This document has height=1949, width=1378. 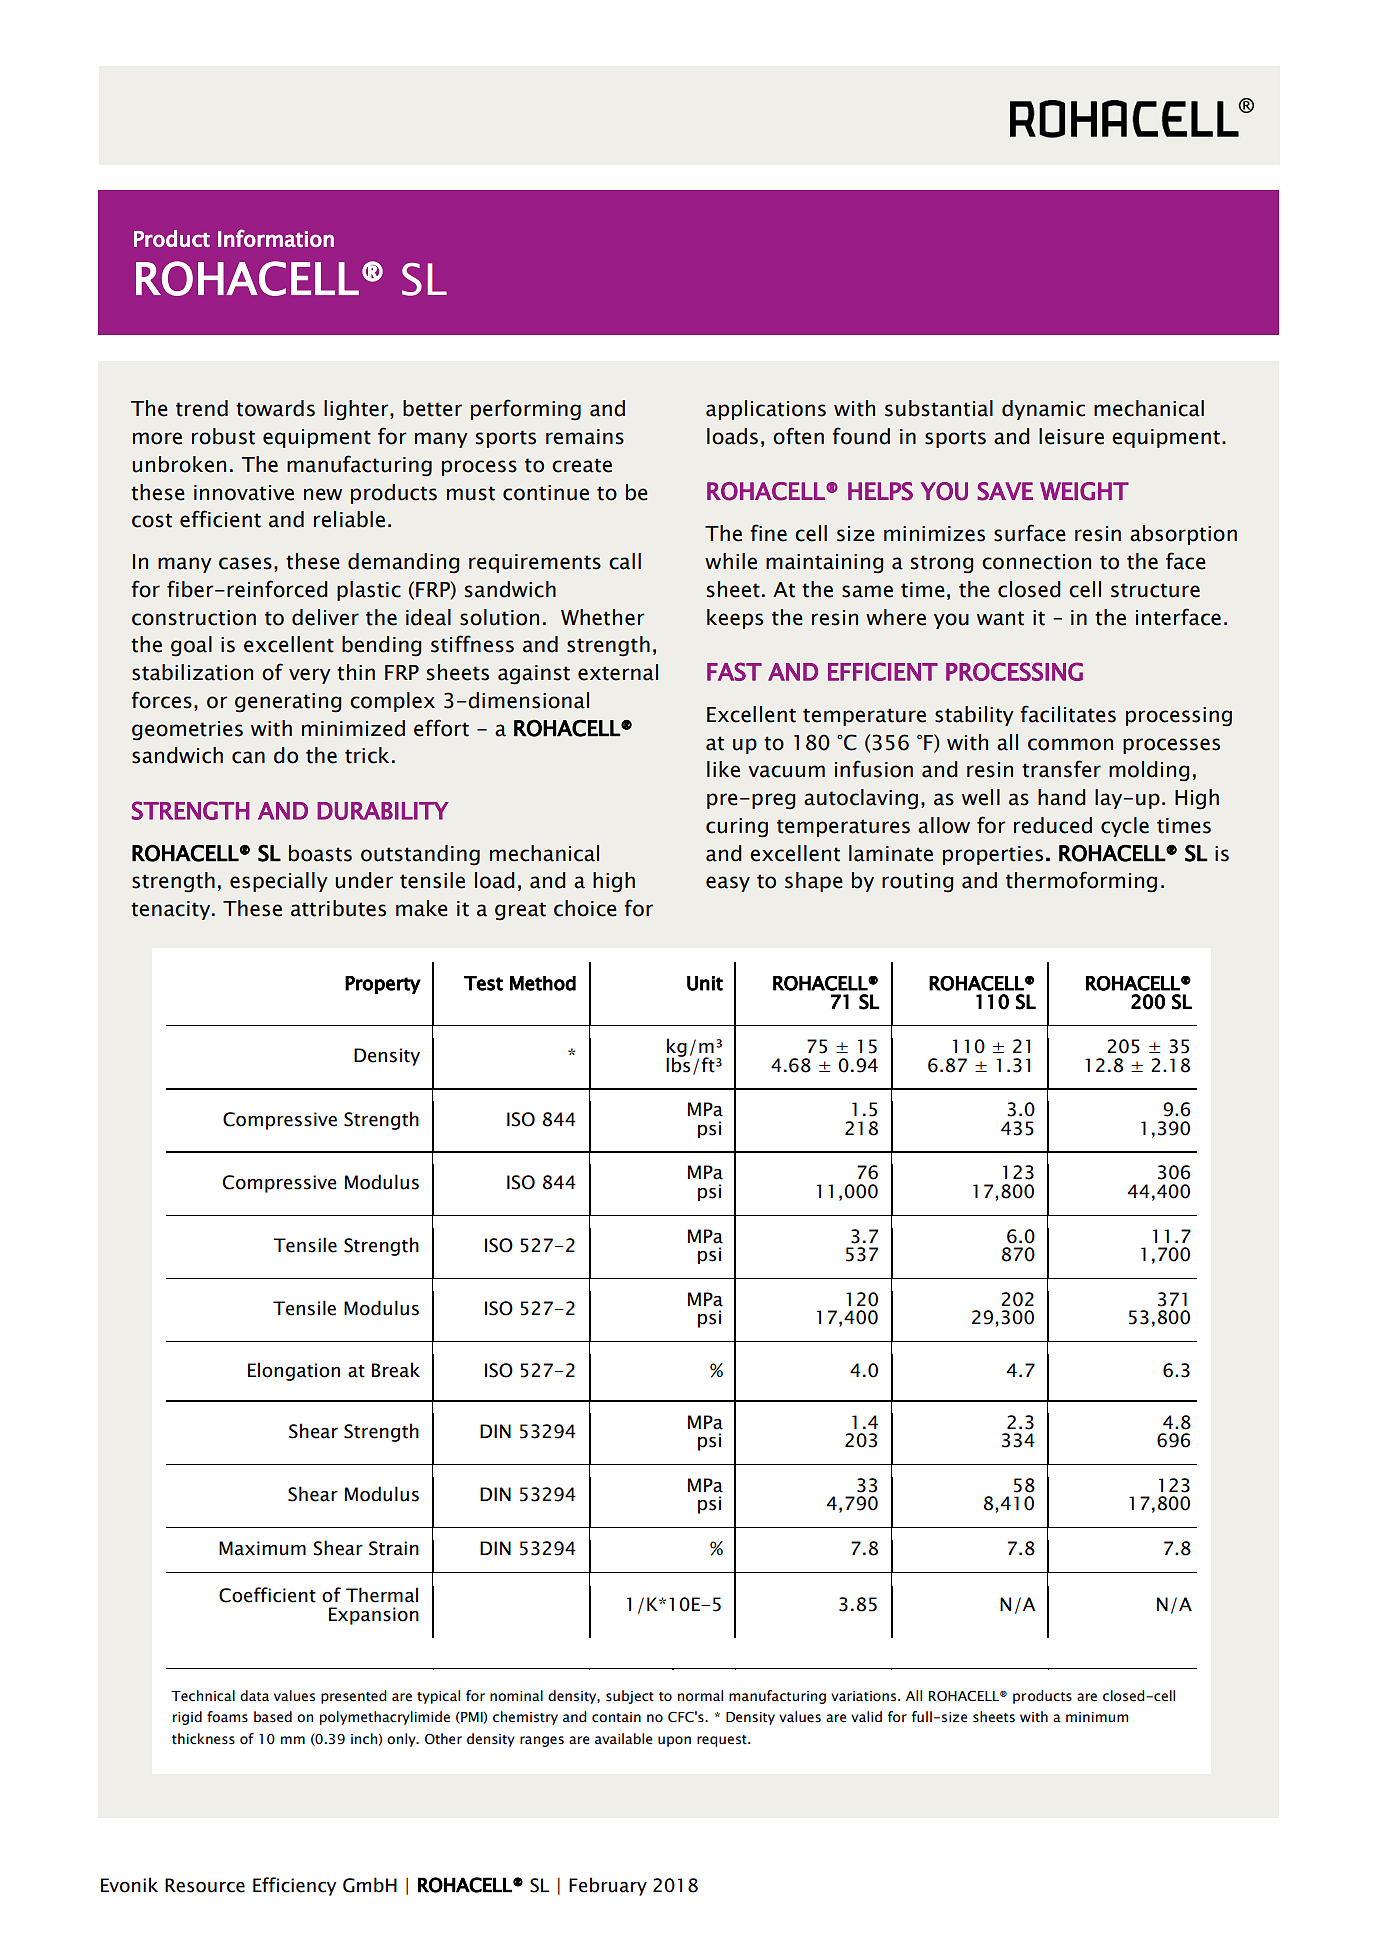 What do you see at coordinates (1068, 714) in the document?
I see `facilitates` at bounding box center [1068, 714].
